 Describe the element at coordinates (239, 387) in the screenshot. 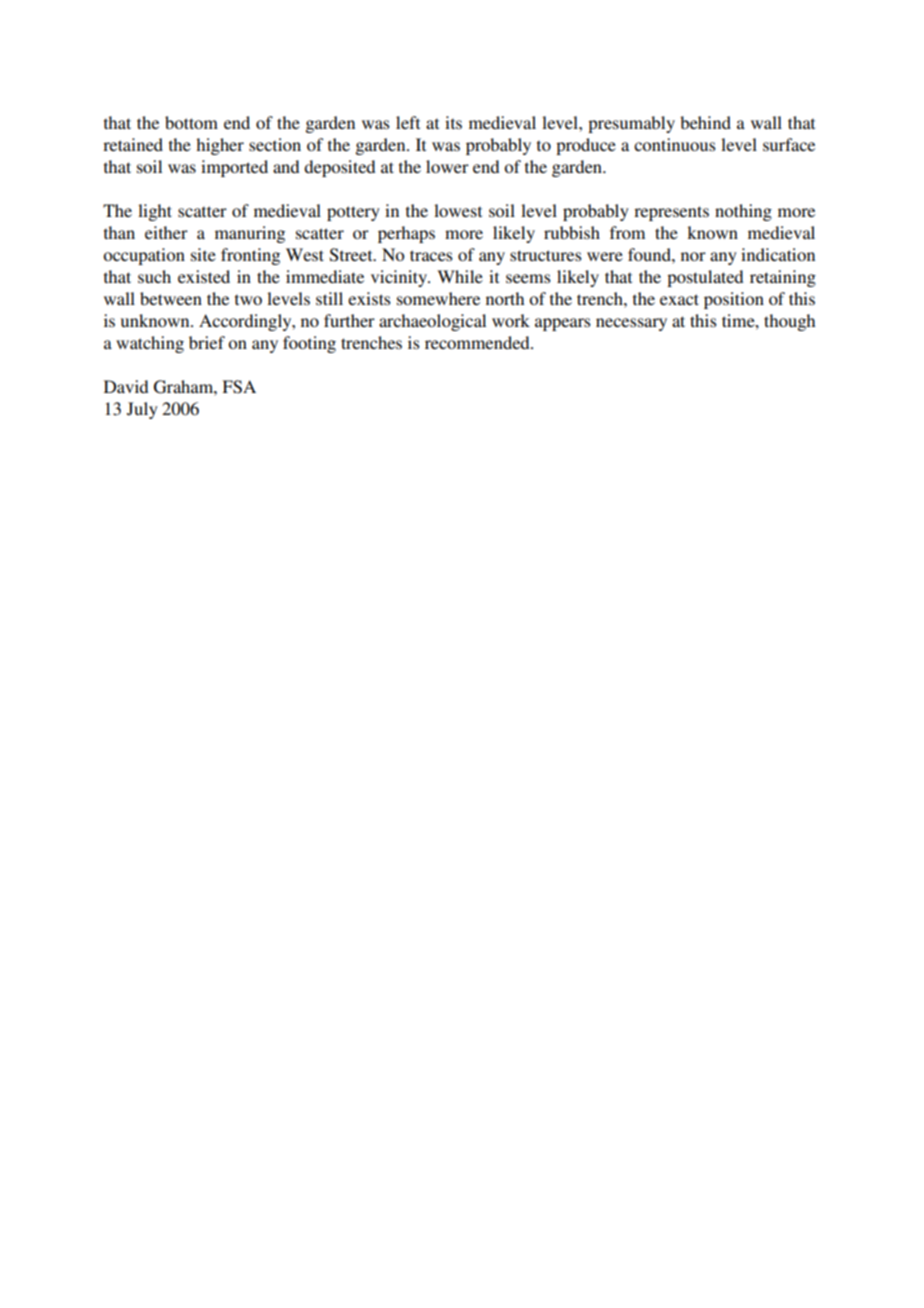

I see `FSA` at that location.
